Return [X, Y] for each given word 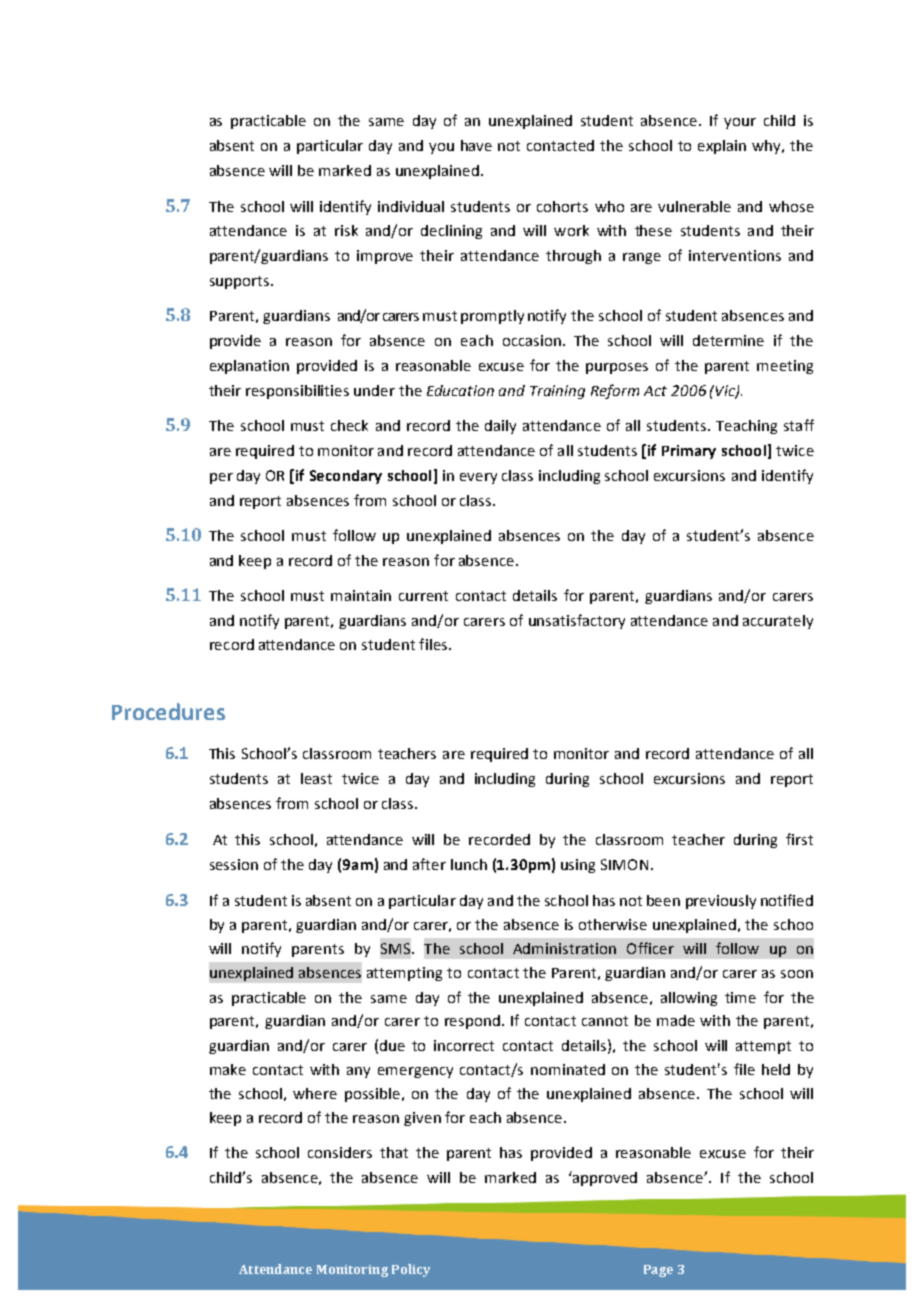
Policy [411, 1270]
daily [500, 427]
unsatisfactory [577, 621]
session [234, 864]
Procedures [168, 711]
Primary [689, 452]
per [221, 478]
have [476, 145]
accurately [778, 622]
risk [346, 230]
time [740, 997]
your [740, 123]
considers [340, 1152]
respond [472, 1022]
